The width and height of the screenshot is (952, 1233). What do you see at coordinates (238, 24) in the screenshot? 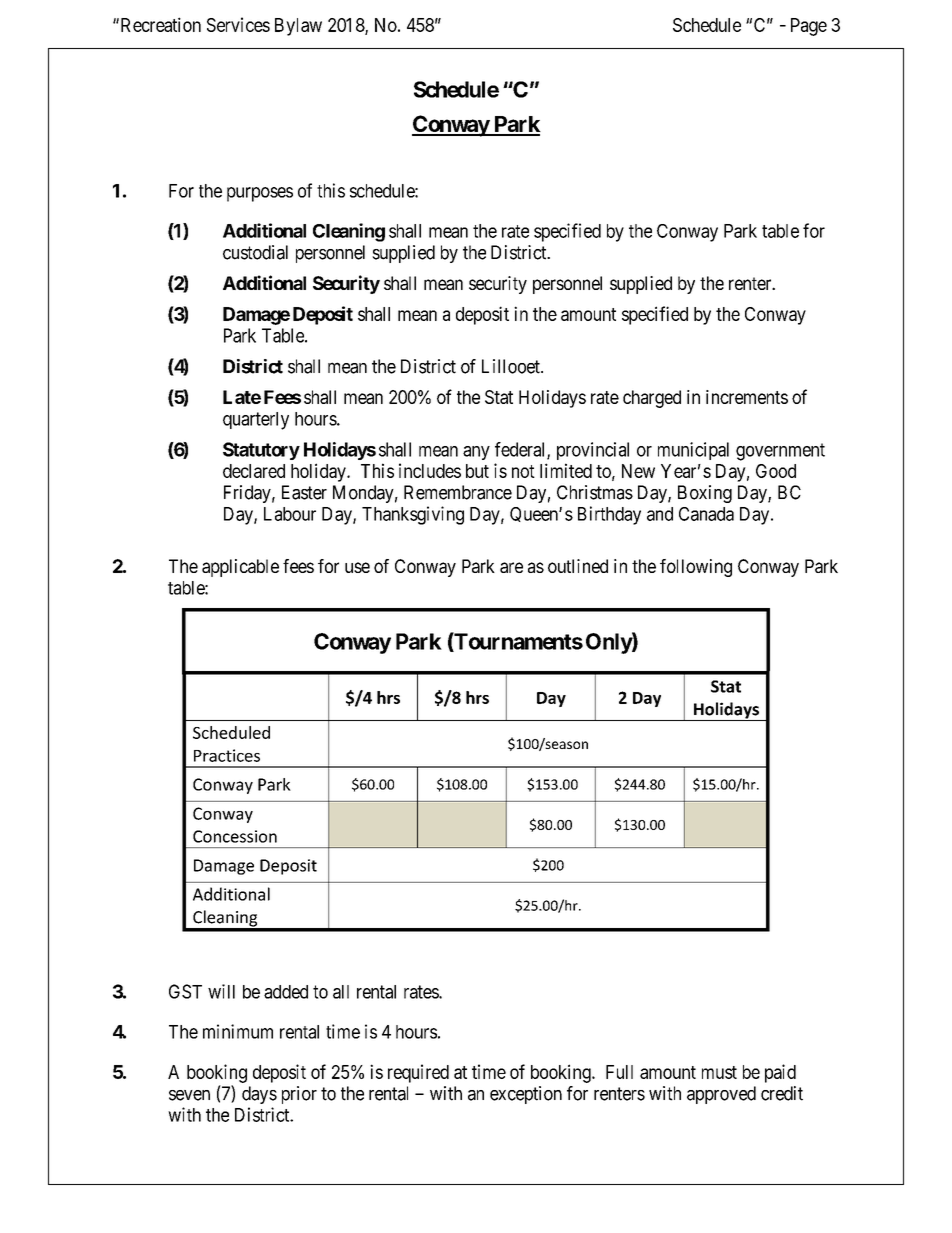
I see `Services` at bounding box center [238, 24].
